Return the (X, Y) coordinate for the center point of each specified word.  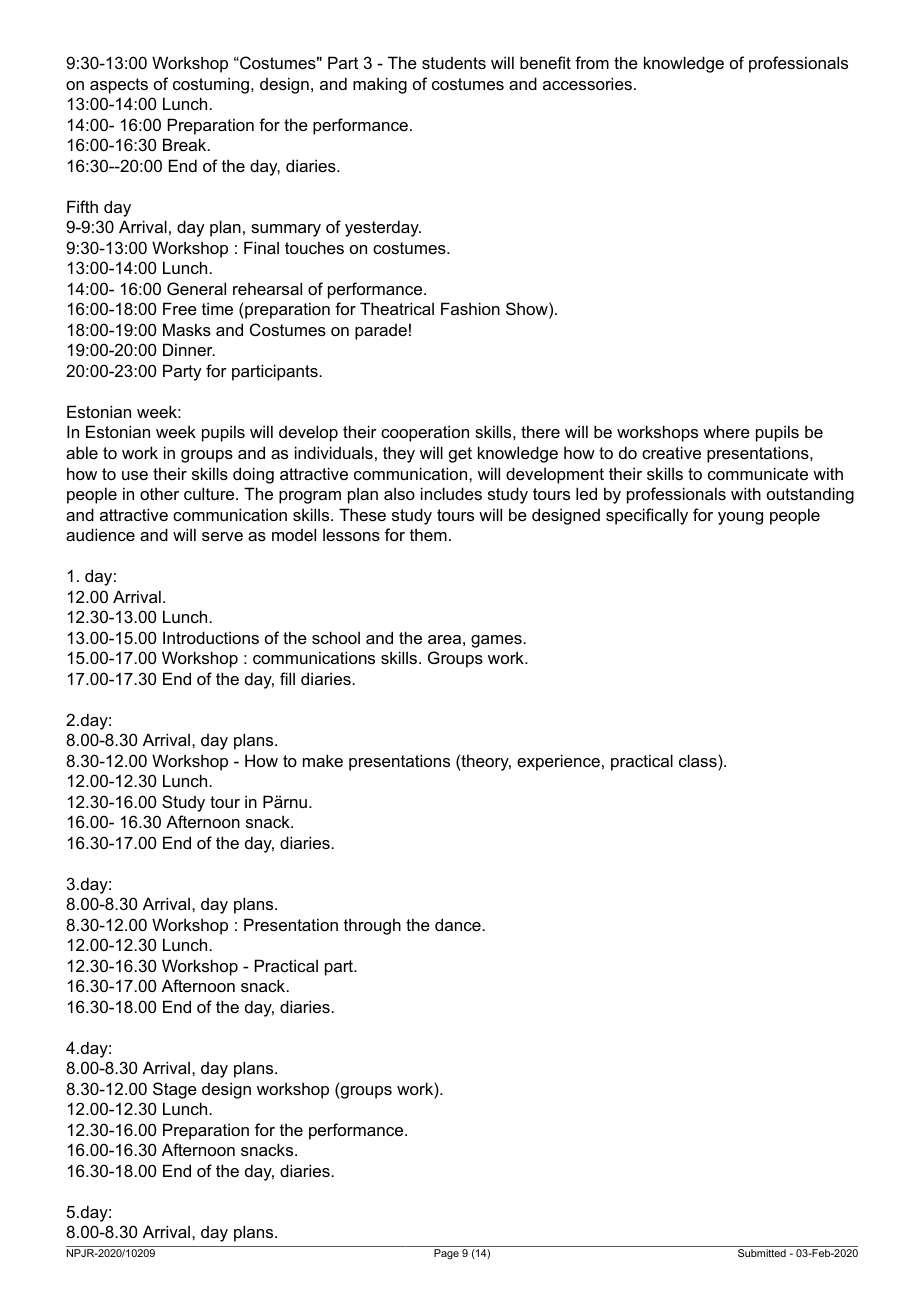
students (454, 63)
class (699, 760)
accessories (587, 83)
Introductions (211, 637)
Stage (175, 1090)
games (497, 641)
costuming (211, 85)
